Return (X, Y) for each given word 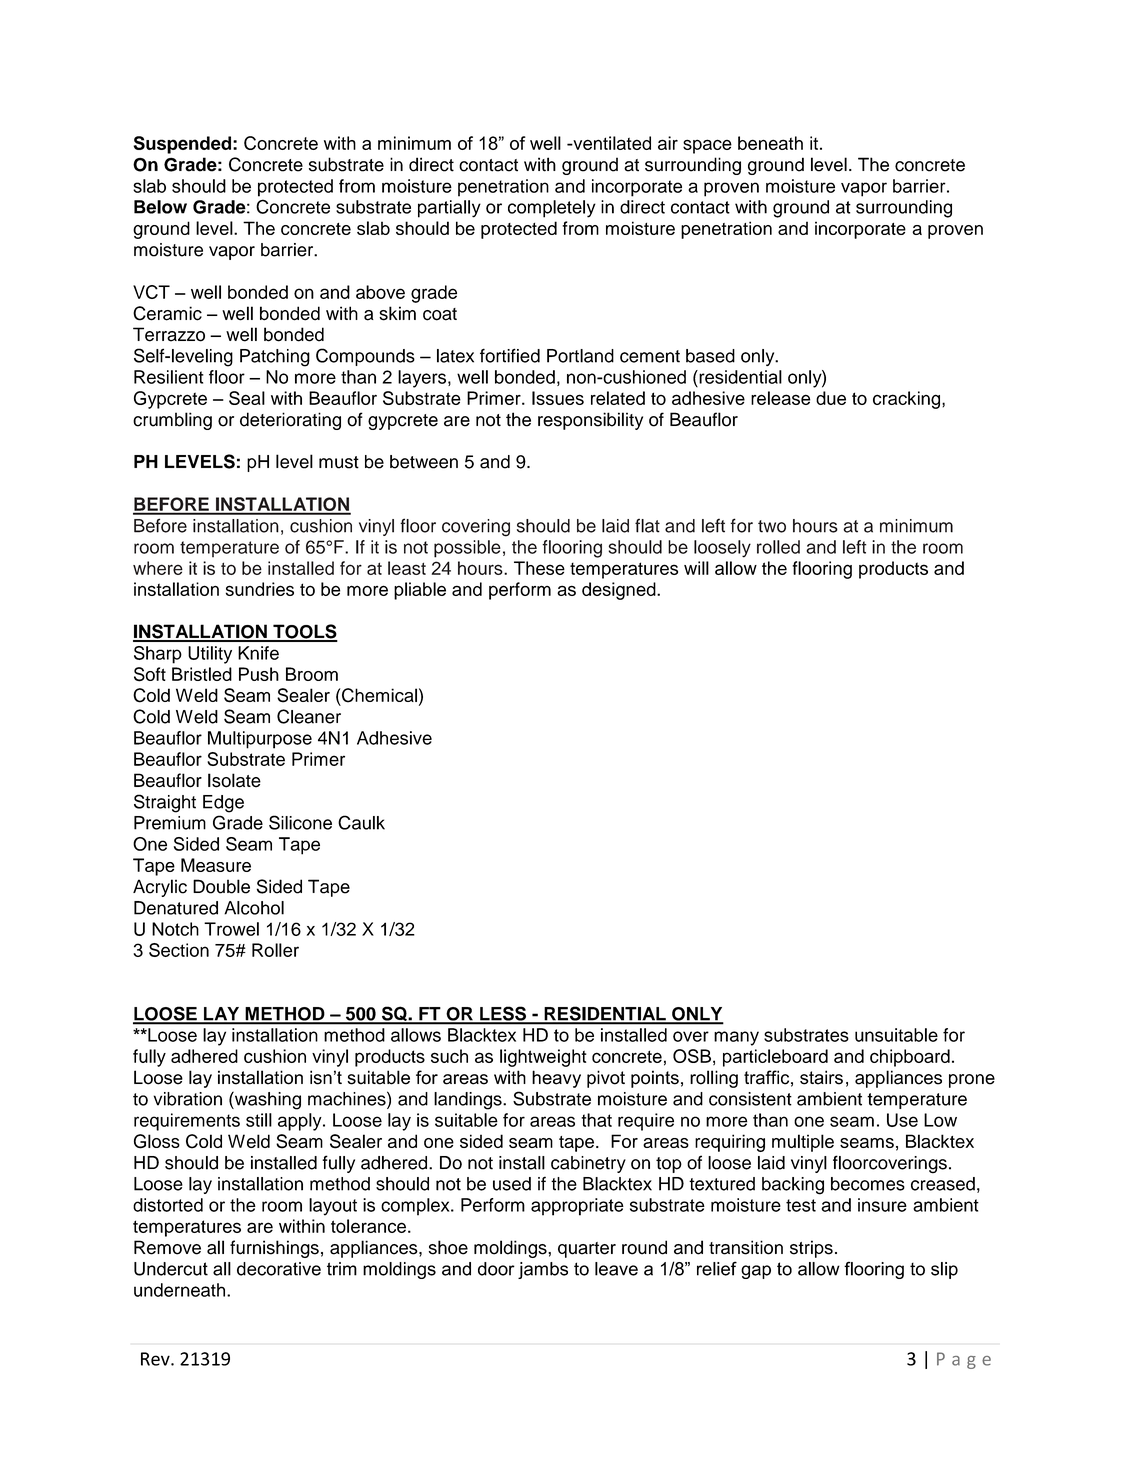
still (259, 1120)
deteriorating (290, 421)
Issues (558, 398)
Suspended (184, 145)
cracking (908, 400)
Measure (216, 865)
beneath (770, 143)
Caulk (361, 822)
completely (552, 209)
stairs (821, 1077)
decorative (279, 1269)
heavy (556, 1079)
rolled (778, 547)
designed (620, 591)
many (736, 1038)
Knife (258, 653)
